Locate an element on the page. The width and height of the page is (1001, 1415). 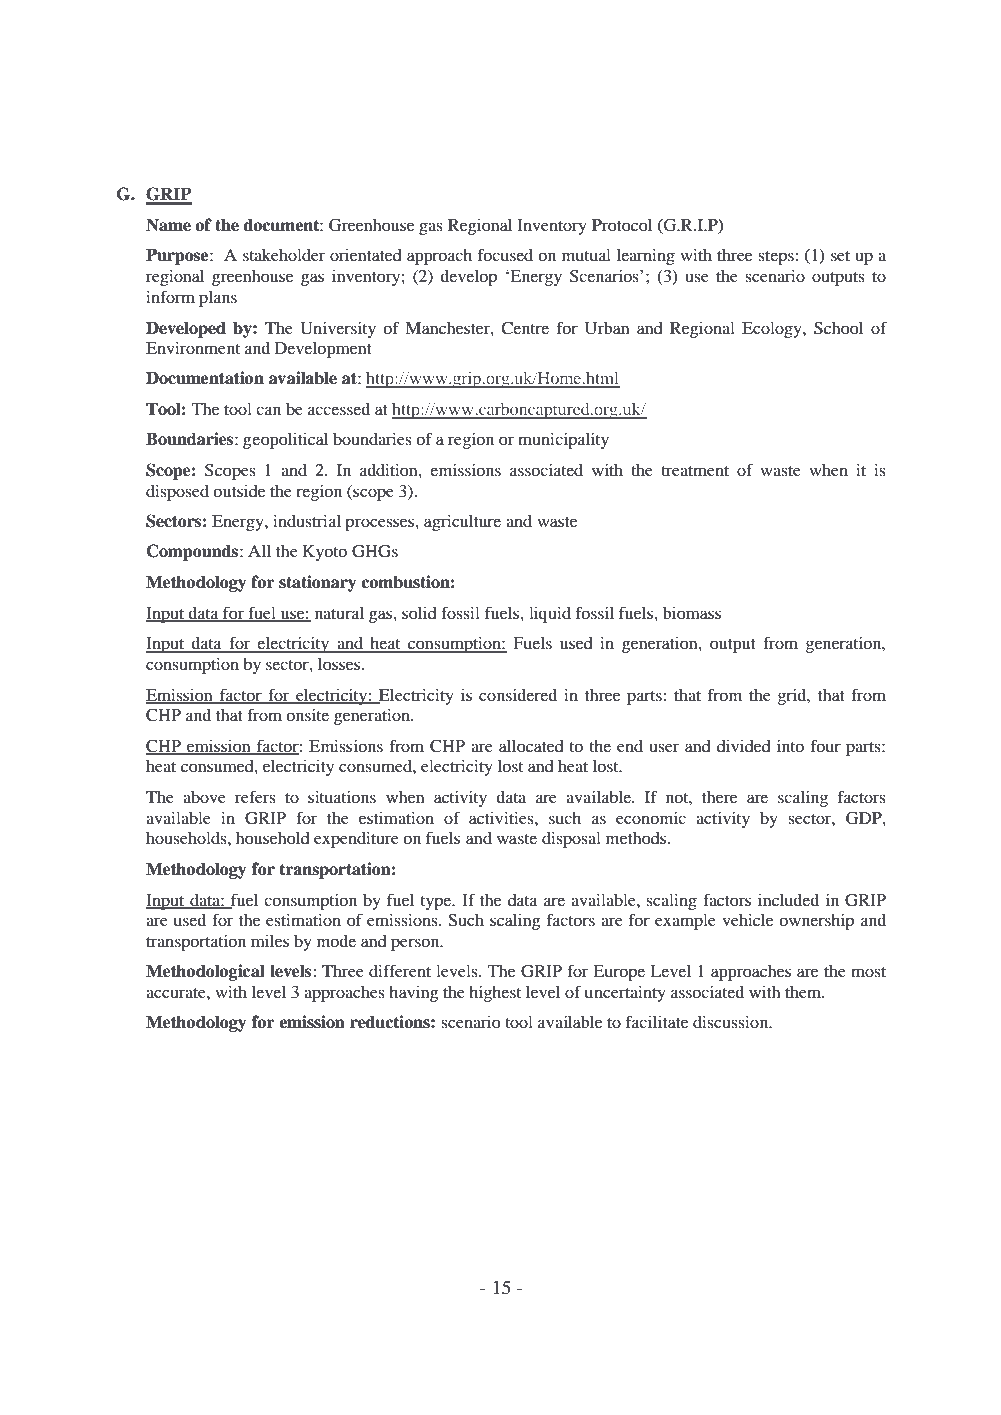
mutual is located at coordinates (586, 255).
